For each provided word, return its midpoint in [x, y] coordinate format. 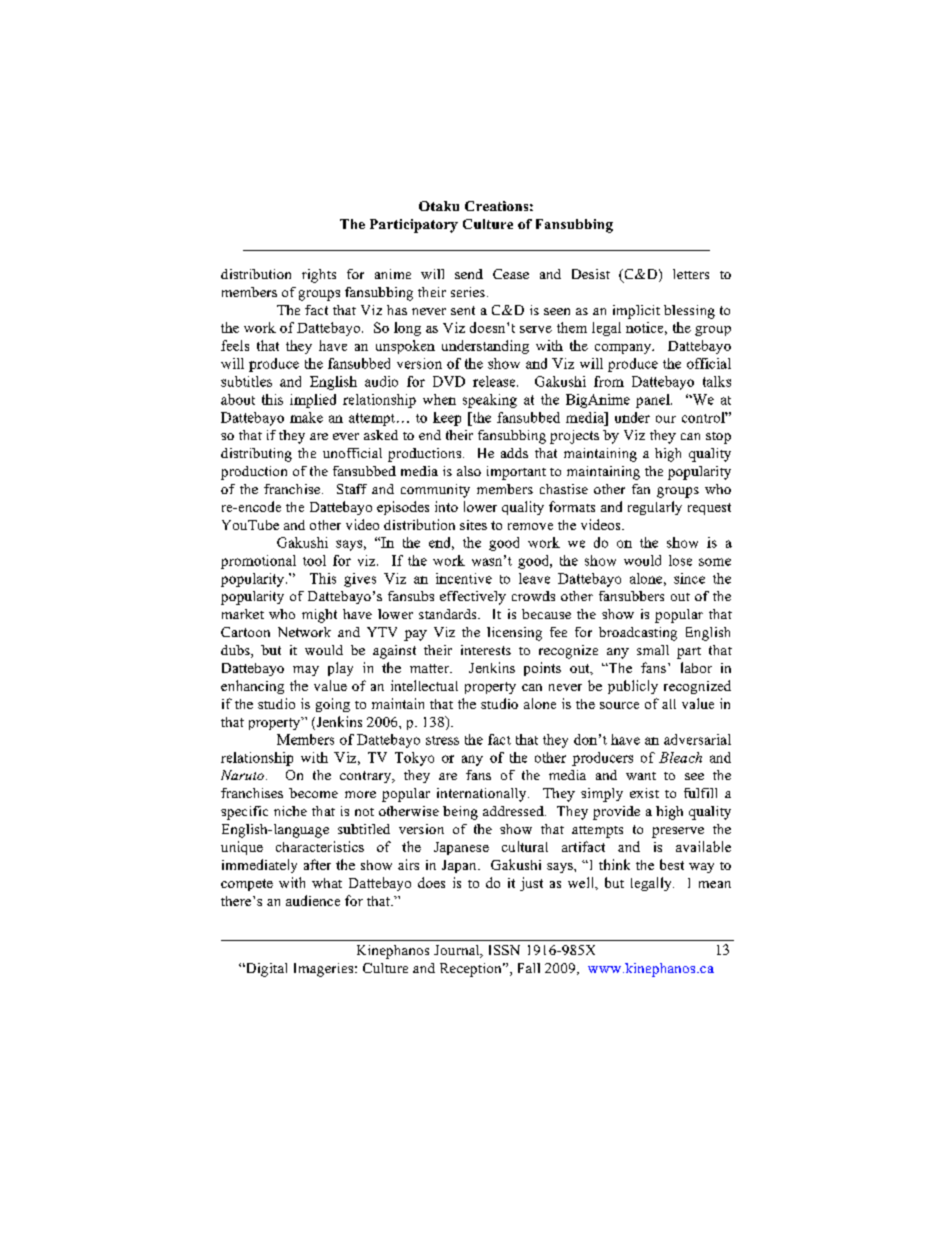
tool [314, 560]
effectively [473, 598]
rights [319, 276]
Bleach [680, 757]
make [306, 417]
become [313, 793]
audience [313, 900]
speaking [490, 401]
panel [654, 401]
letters [691, 274]
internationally [483, 795]
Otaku [439, 206]
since [689, 578]
